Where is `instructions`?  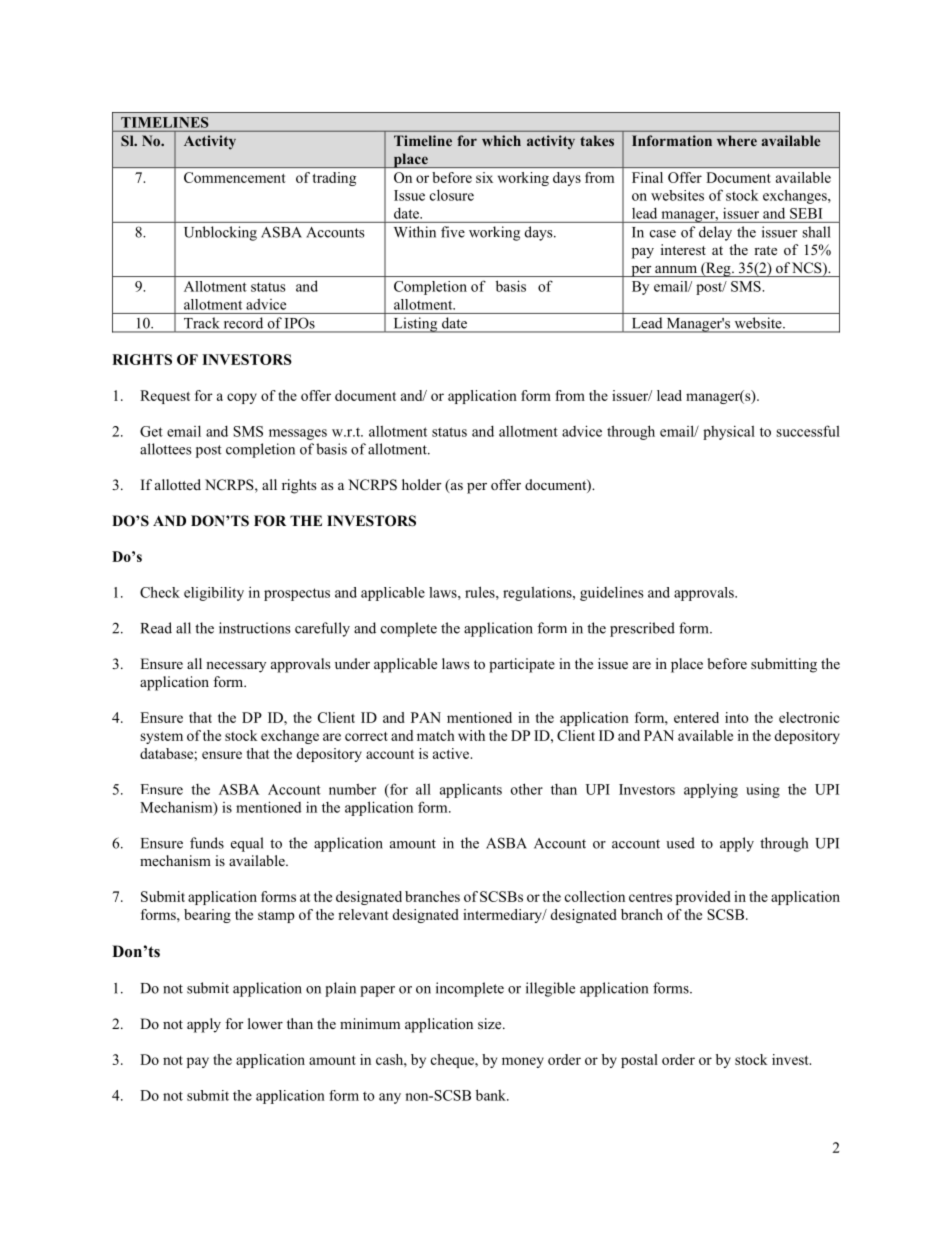
instructions is located at coordinates (255, 628).
